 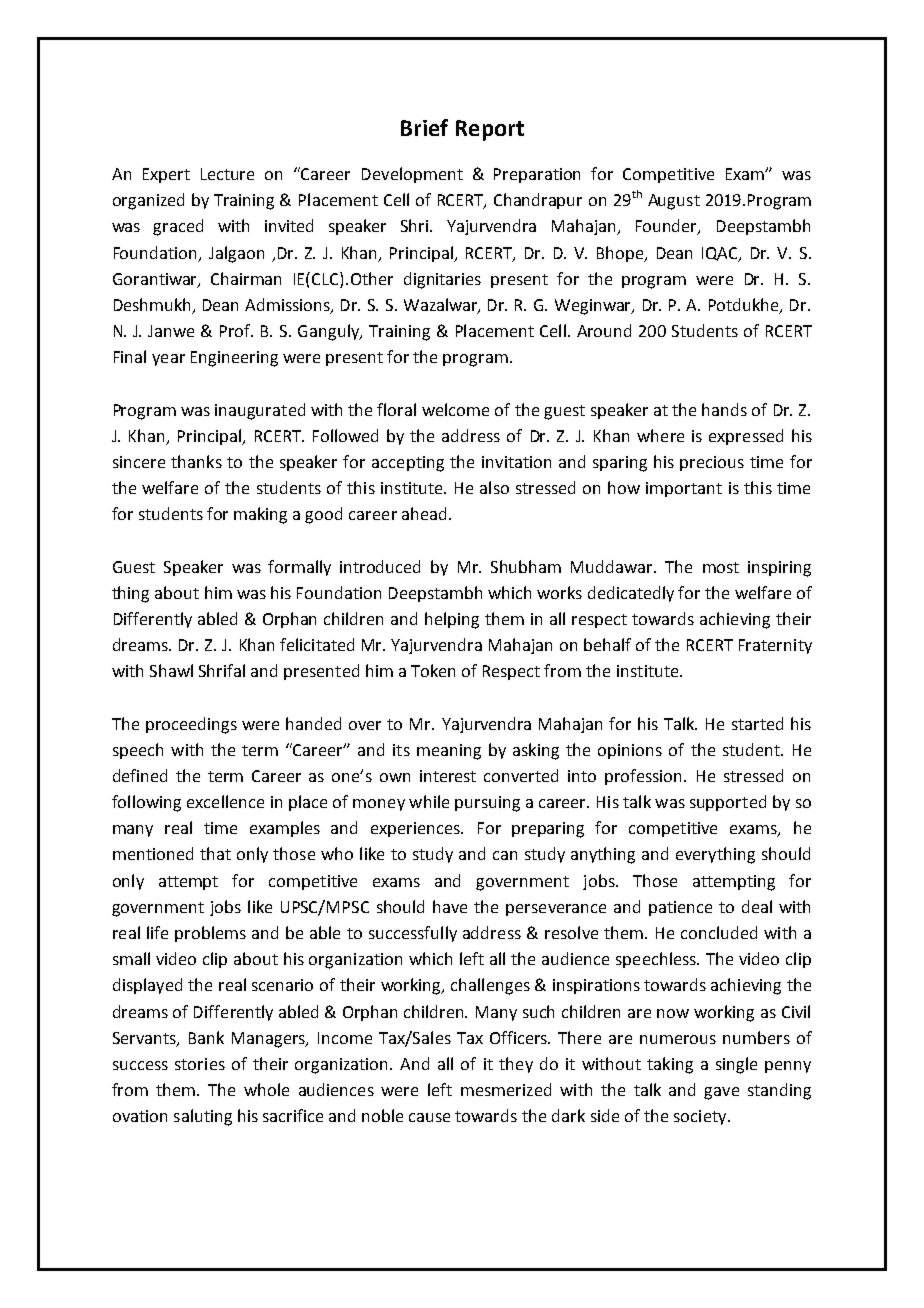 I want to click on Report, so click(x=490, y=130).
